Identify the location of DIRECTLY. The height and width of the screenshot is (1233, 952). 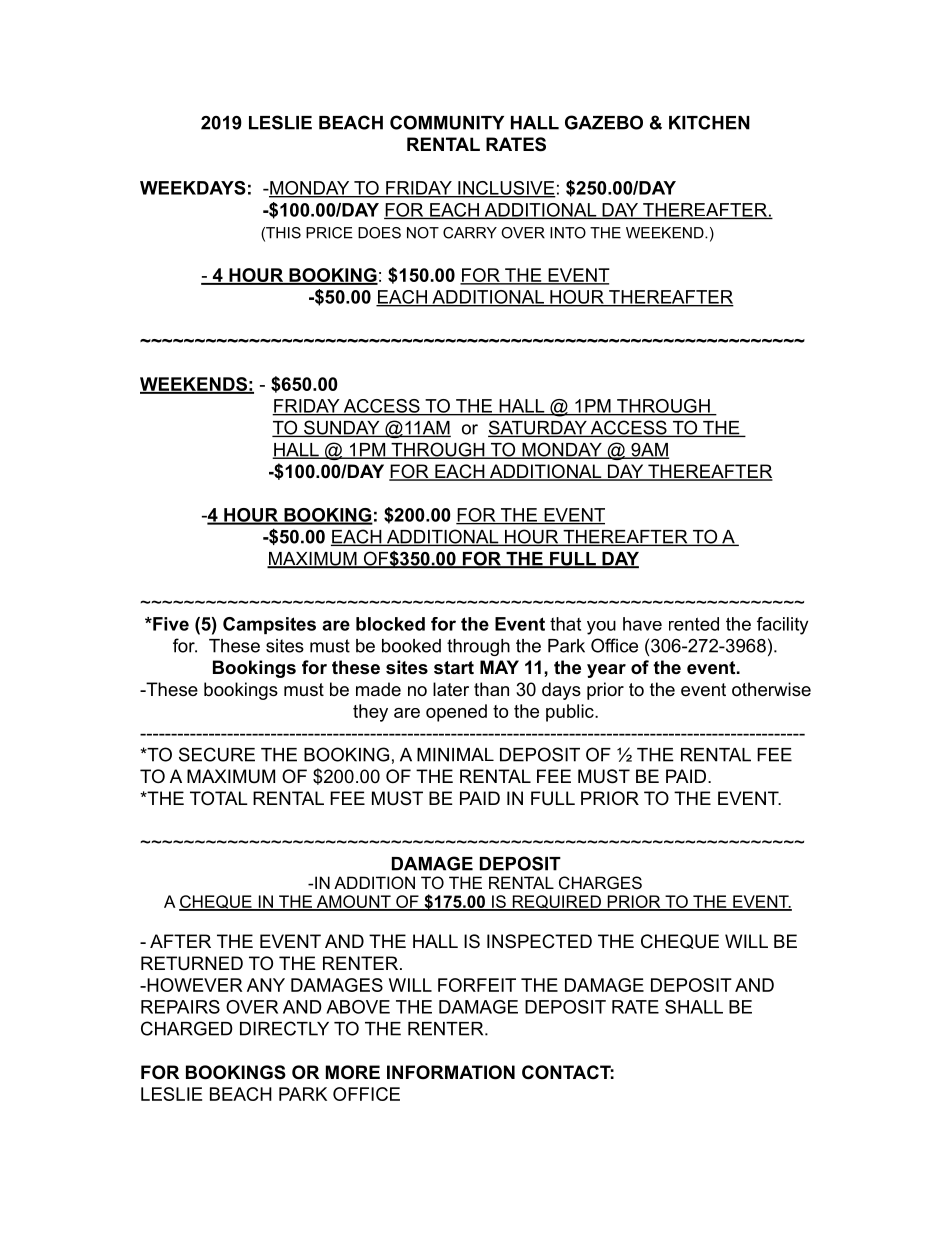
(284, 1028).
